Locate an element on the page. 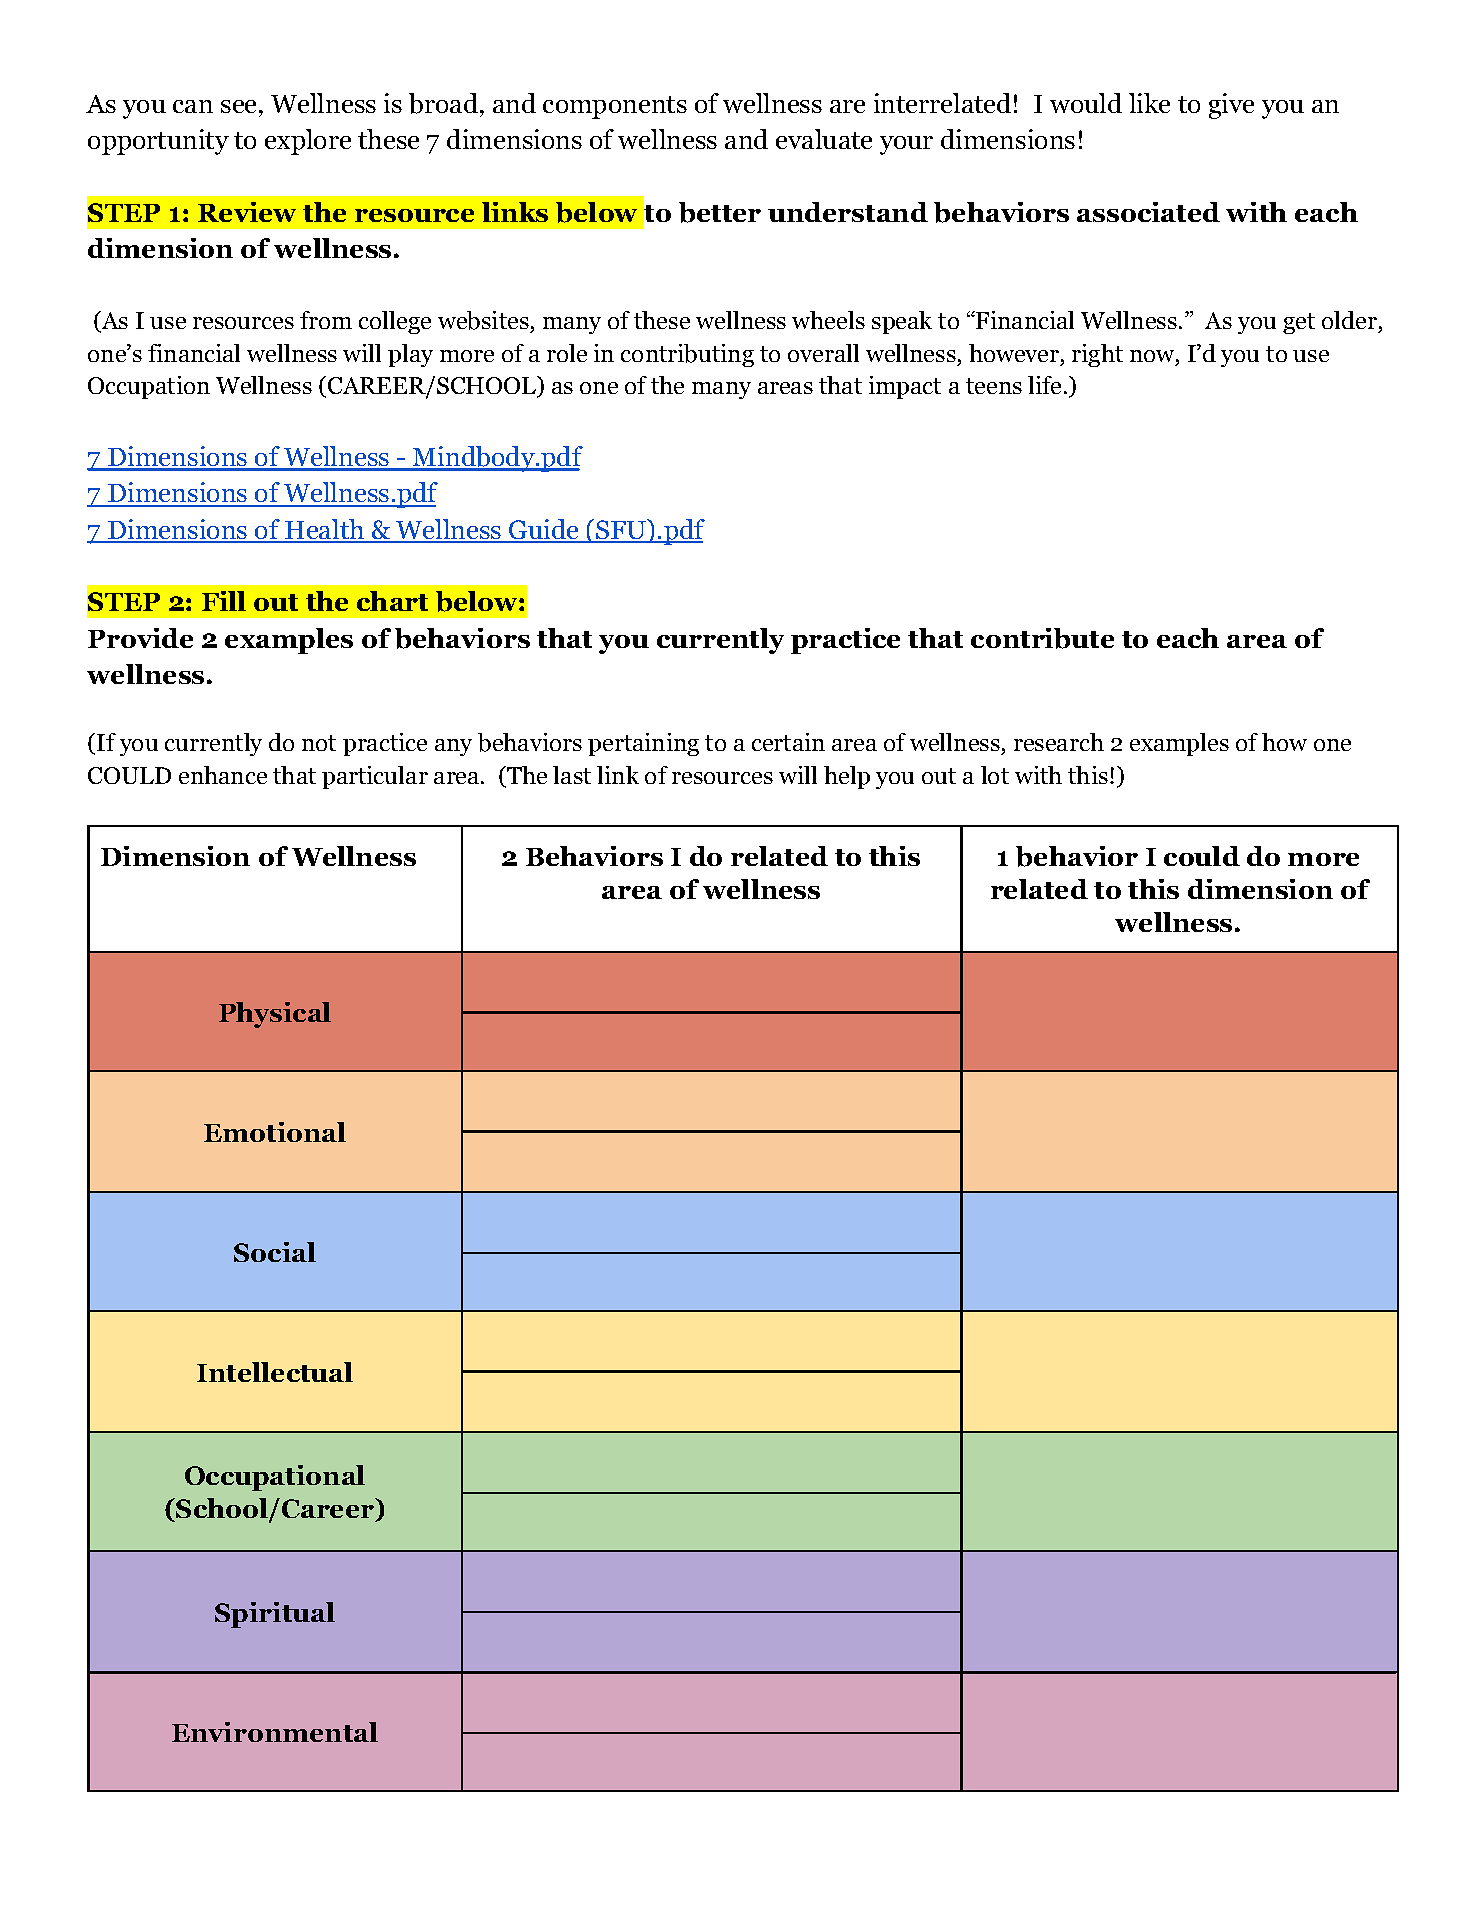 The height and width of the page is (1921, 1484). evaluate is located at coordinates (824, 139).
